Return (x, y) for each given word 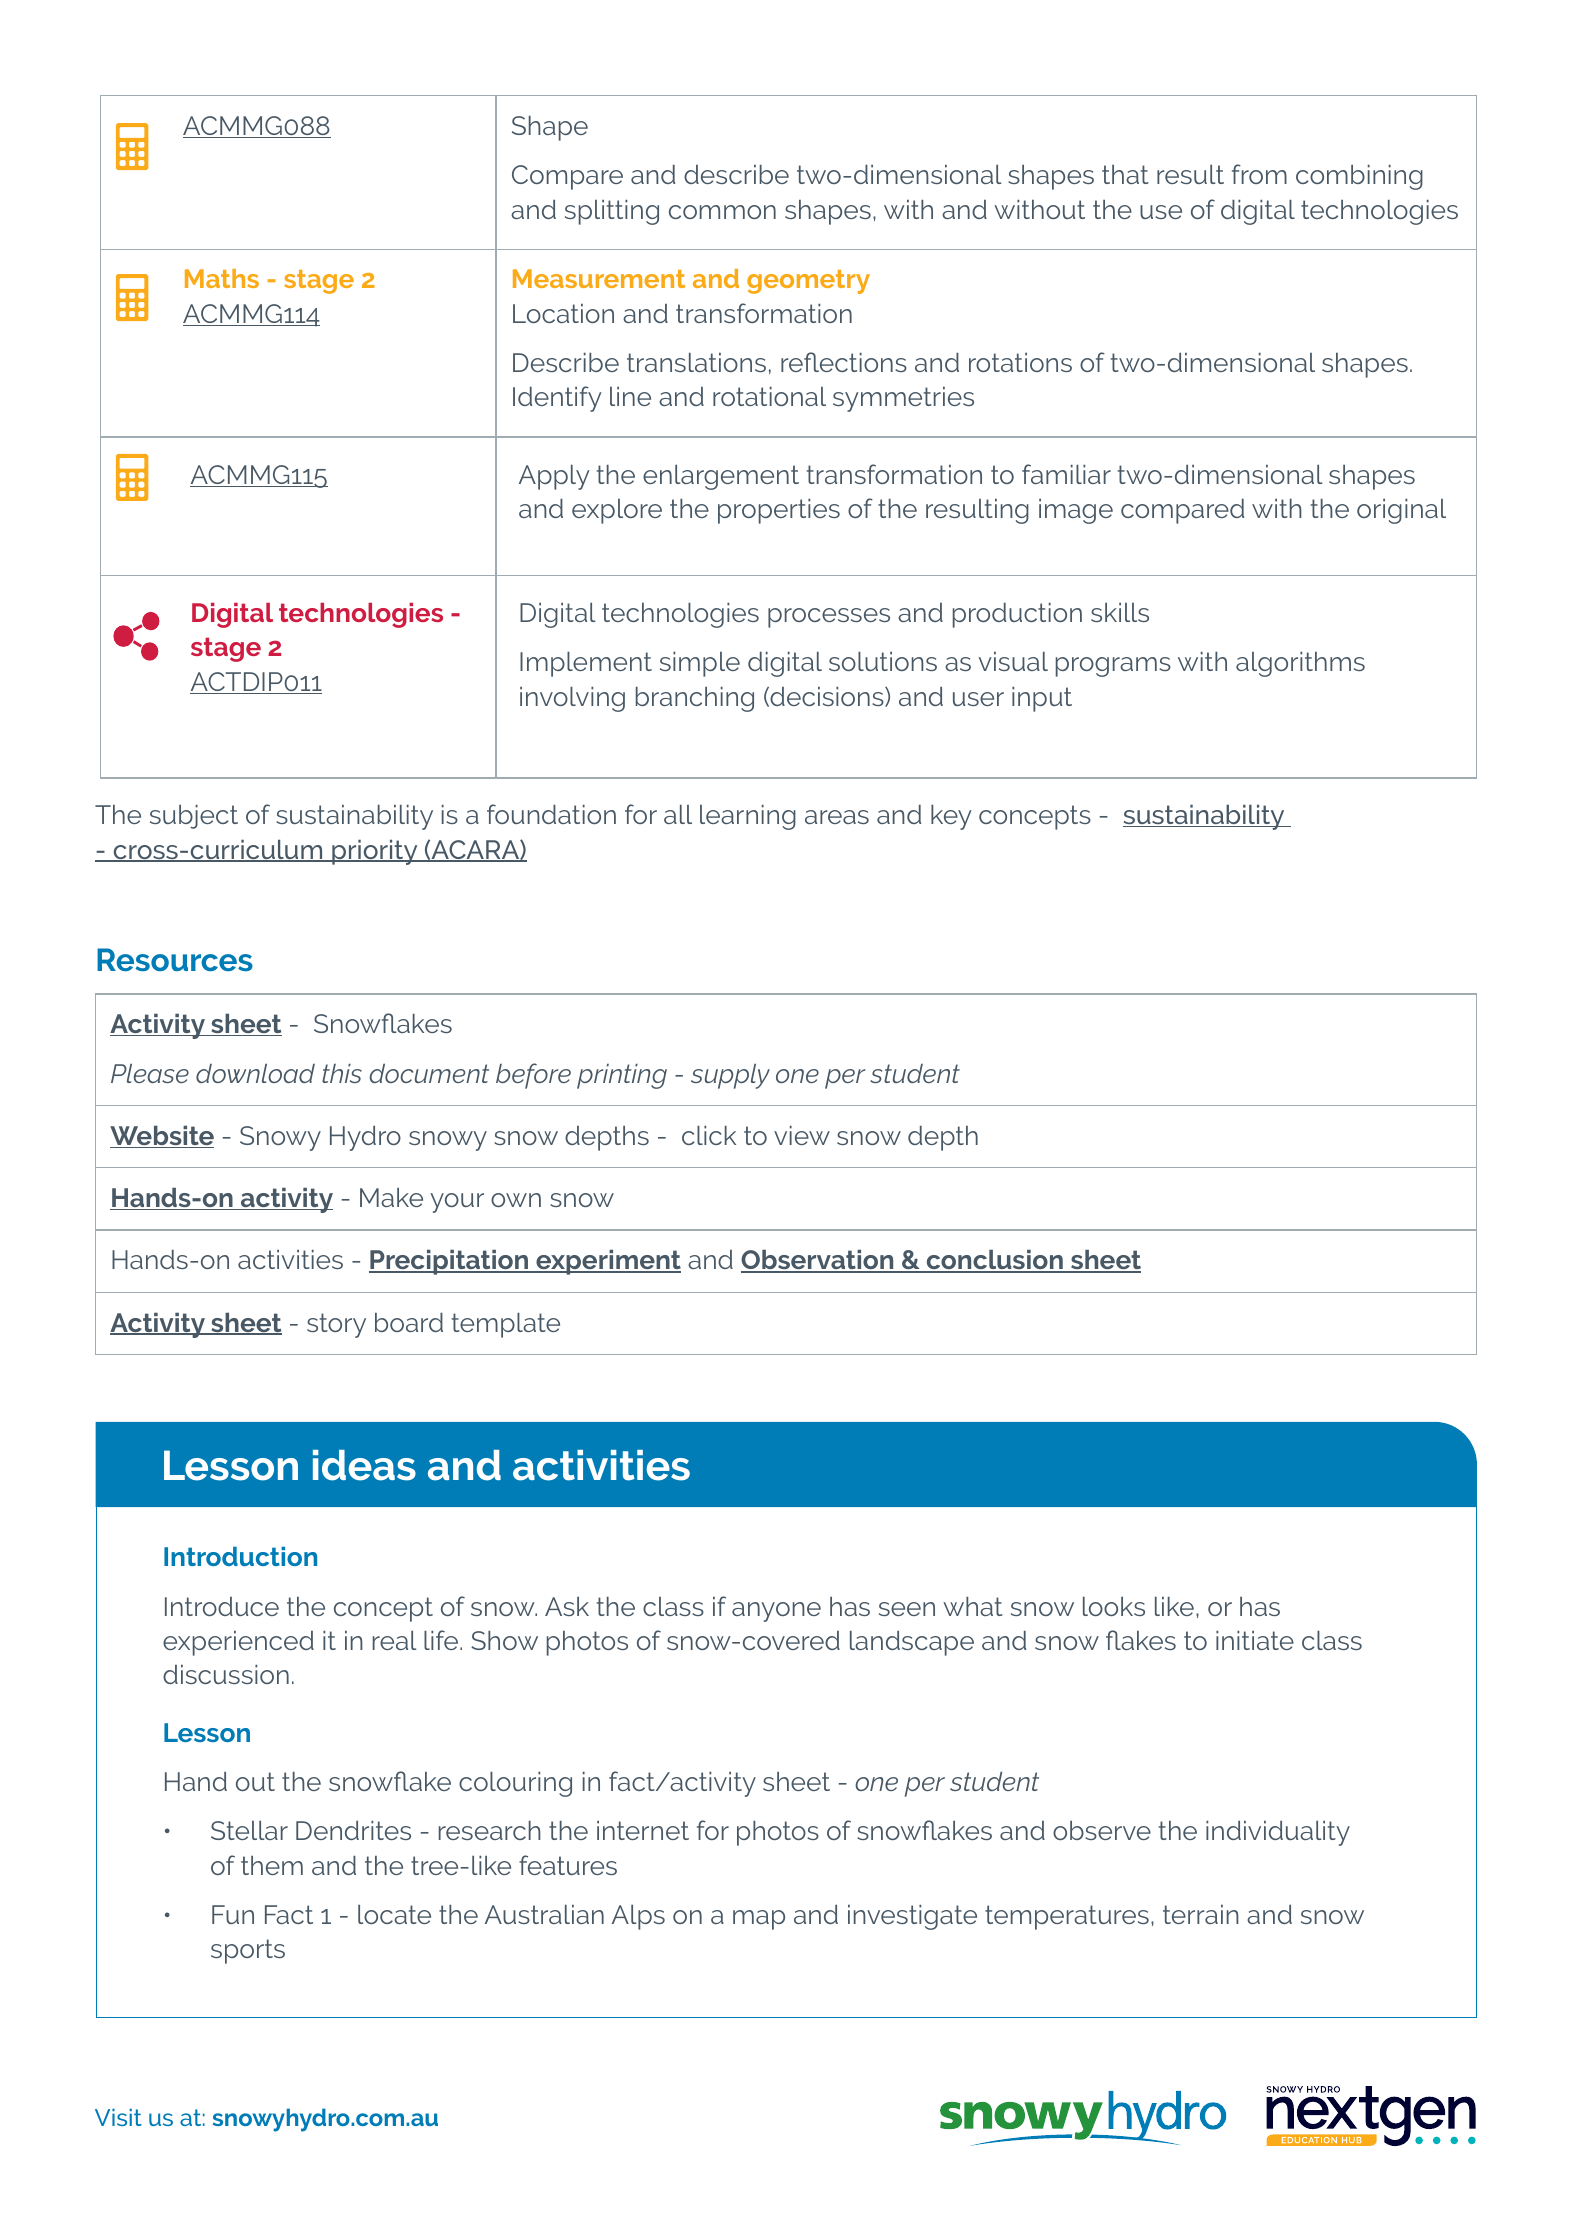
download (255, 1073)
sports (248, 1951)
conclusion (994, 1261)
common (722, 212)
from (1259, 174)
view (802, 1135)
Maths (222, 278)
